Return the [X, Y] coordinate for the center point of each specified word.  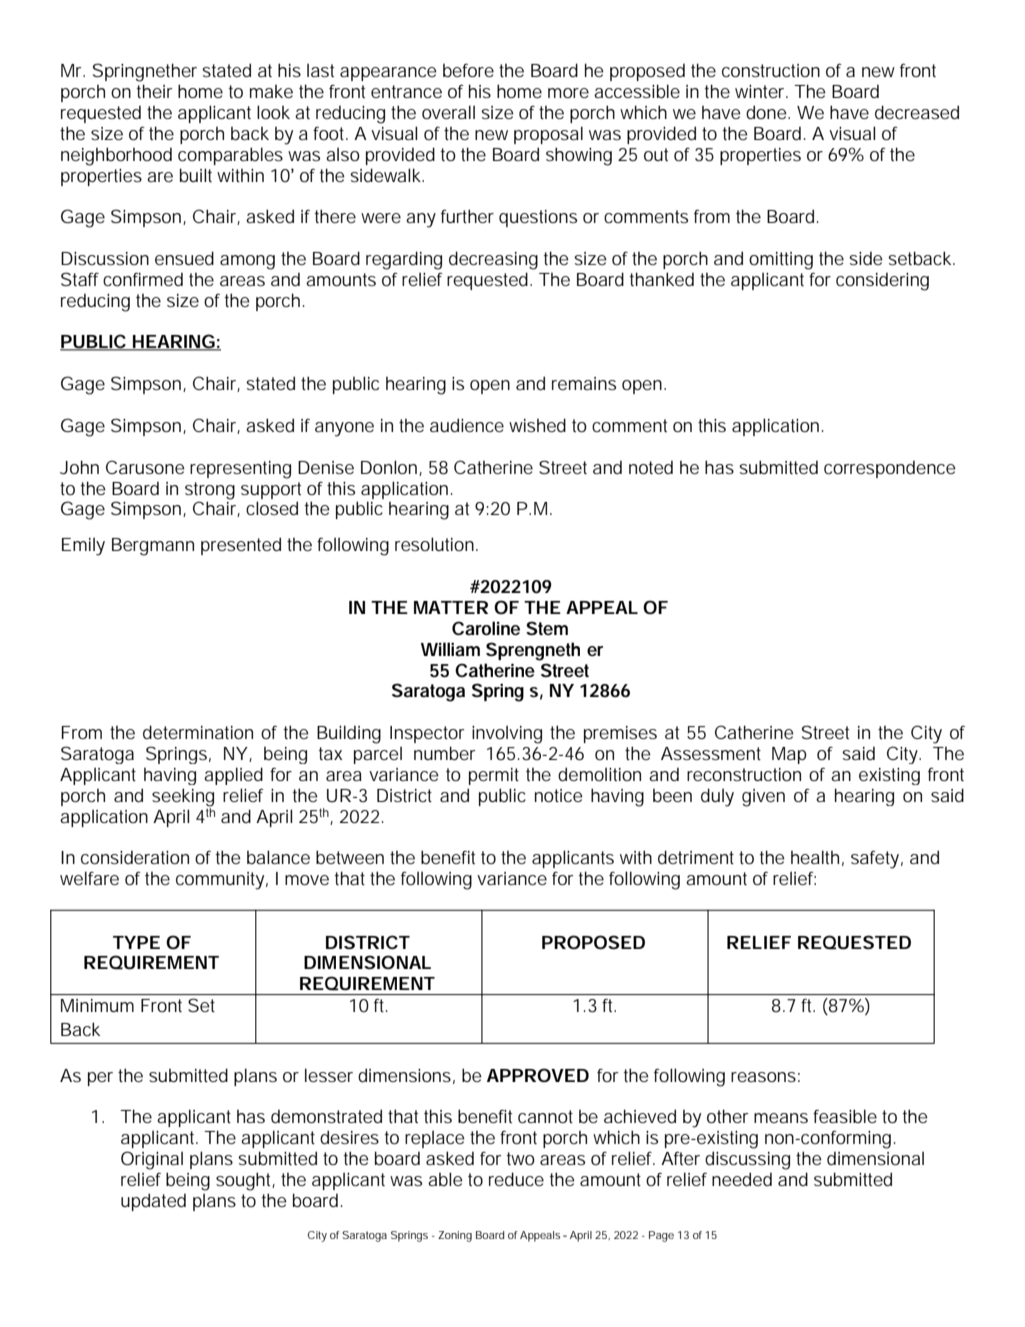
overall [448, 112]
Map [789, 755]
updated [153, 1202]
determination [198, 732]
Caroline [486, 628]
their [154, 91]
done [767, 112]
